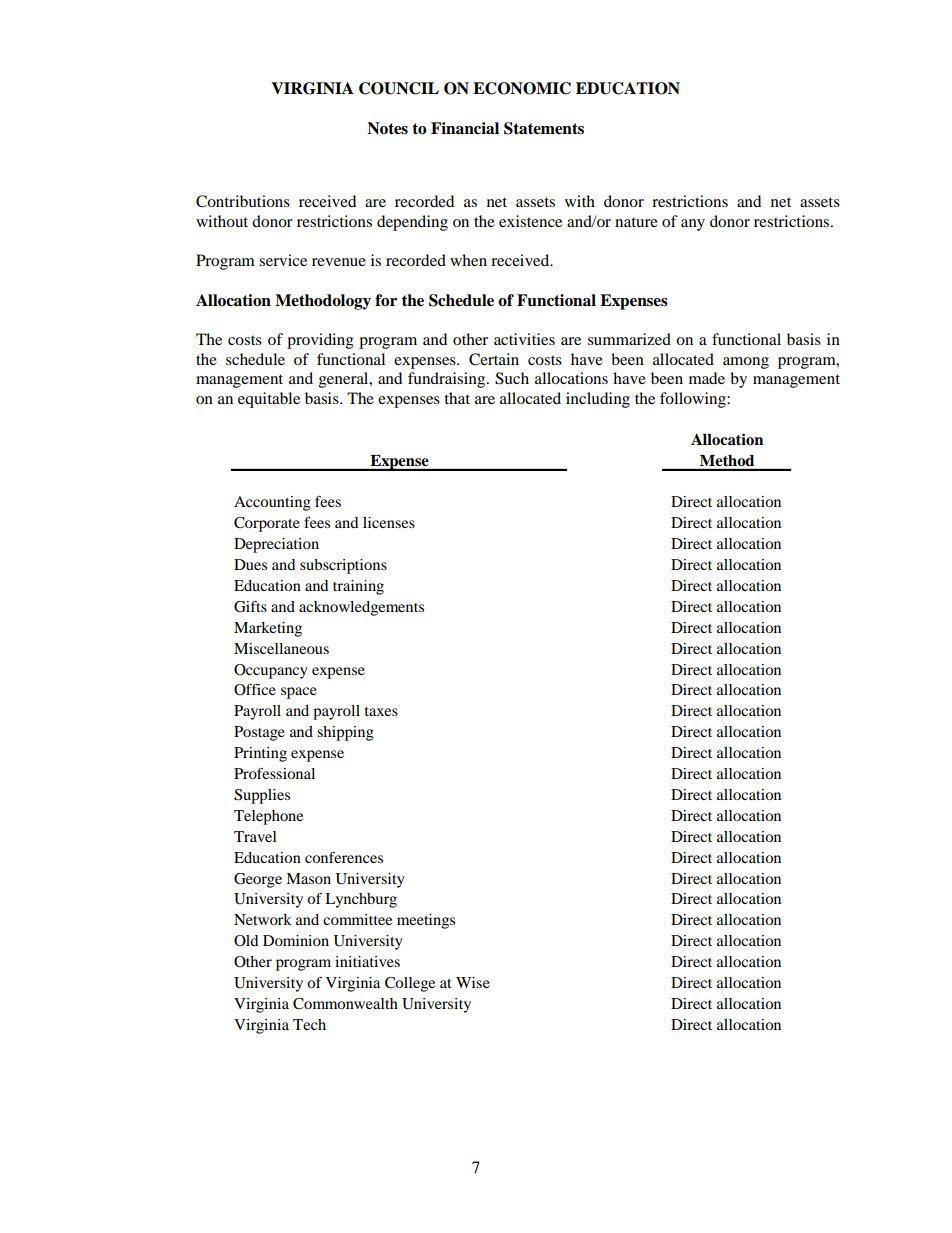  What do you see at coordinates (473, 982) in the screenshot?
I see `Wise` at bounding box center [473, 982].
